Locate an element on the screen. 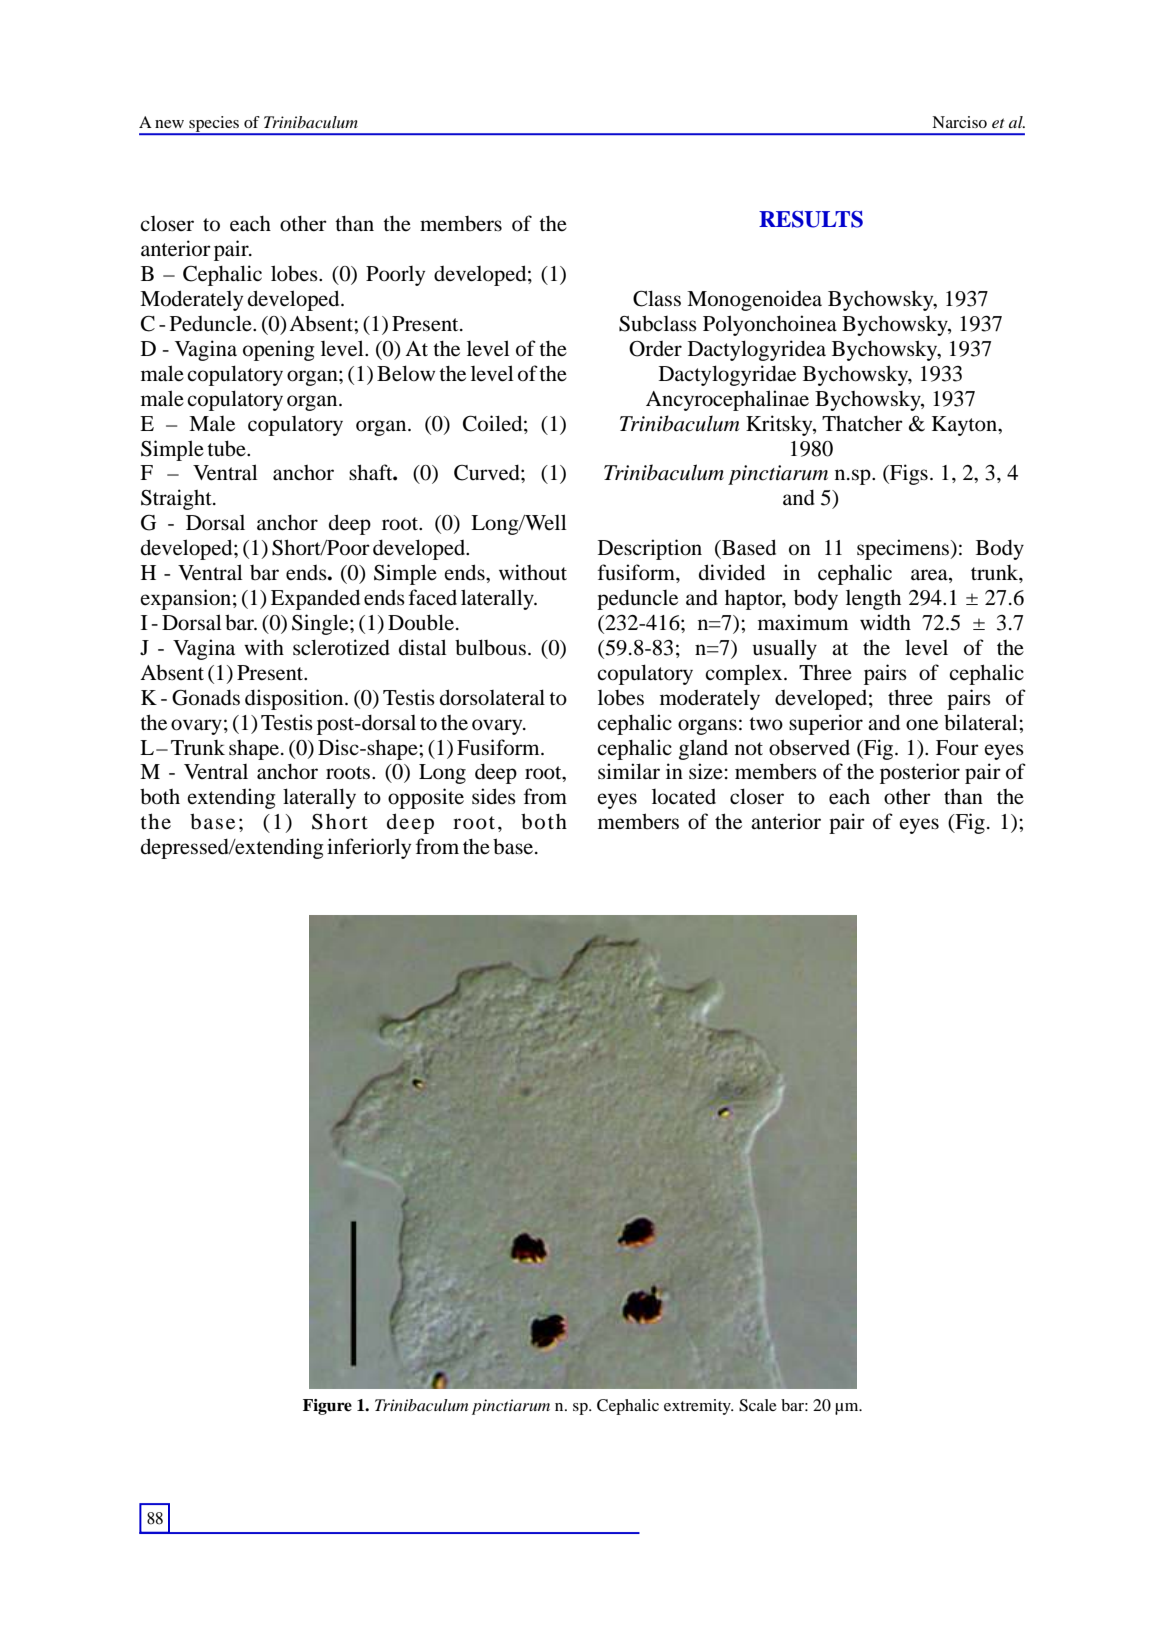 This screenshot has height=1647, width=1164. Scale is located at coordinates (758, 1405).
